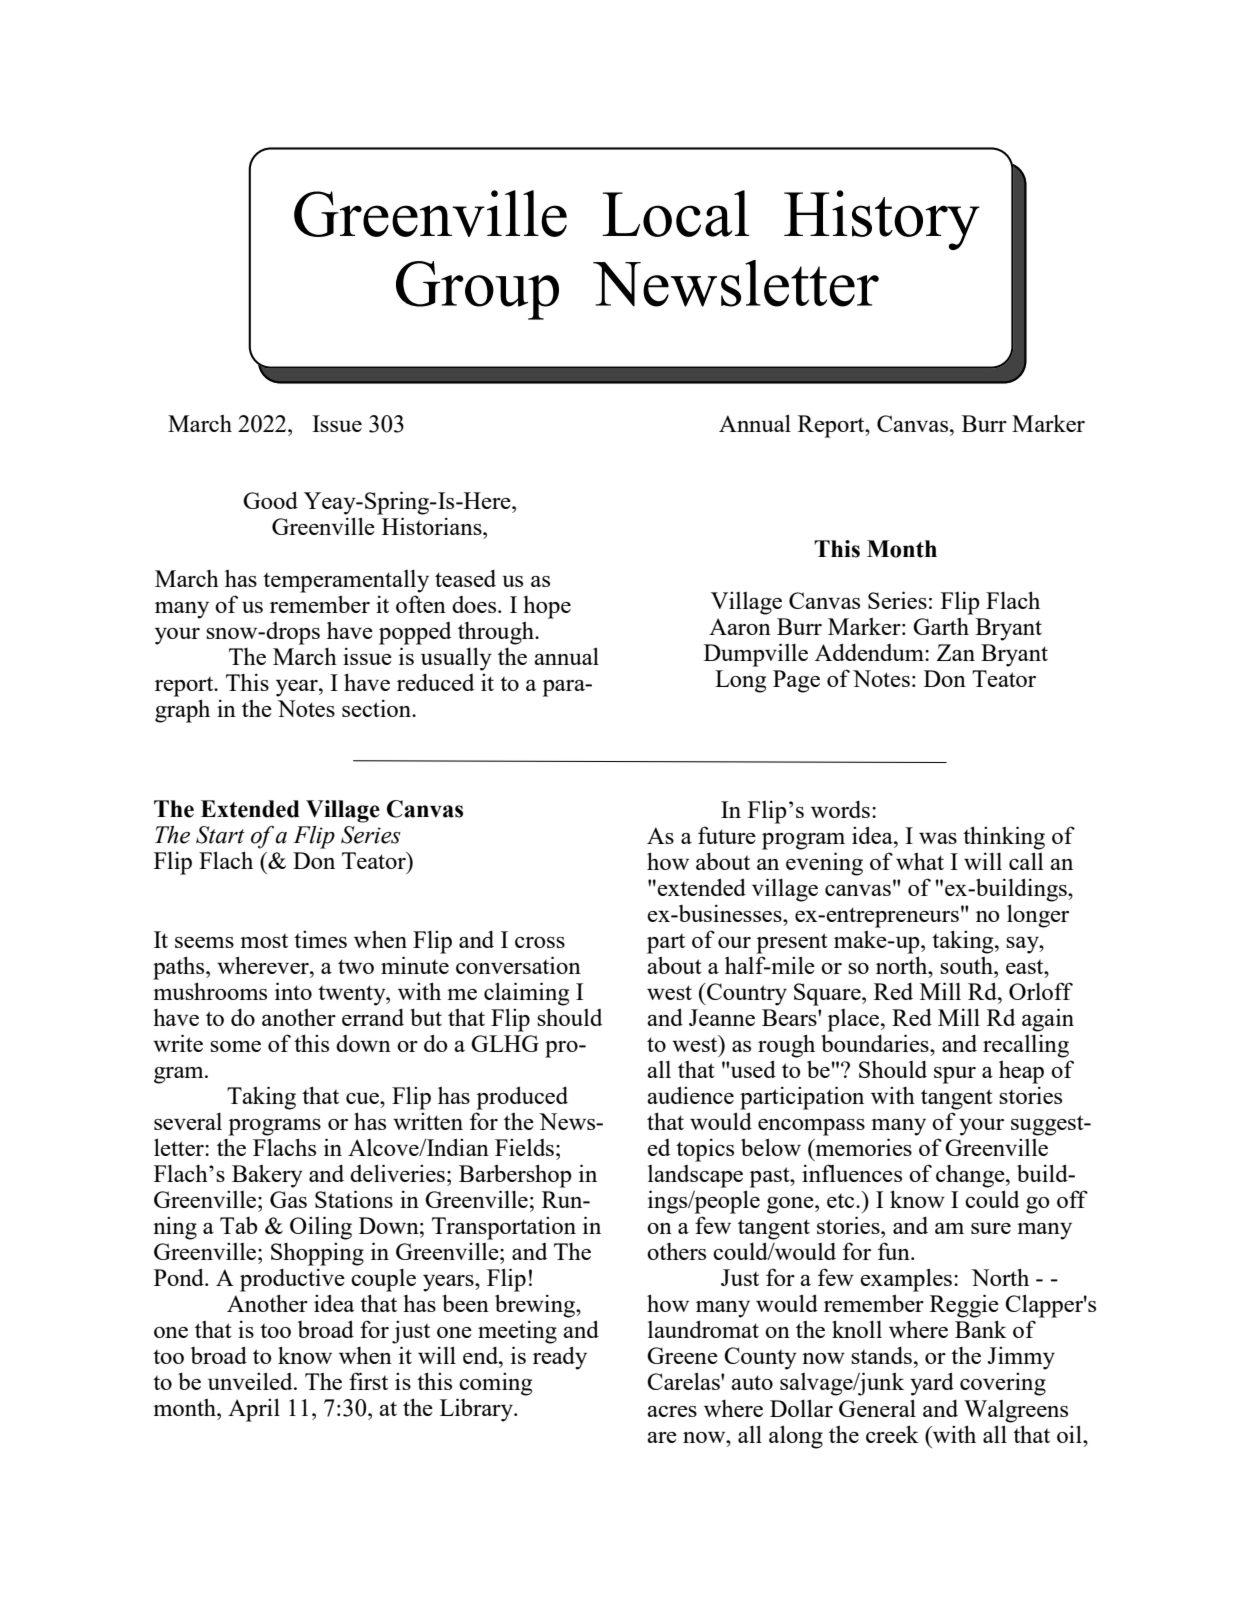 This screenshot has width=1253, height=1622. Describe the element at coordinates (882, 220) in the screenshot. I see `History` at that location.
